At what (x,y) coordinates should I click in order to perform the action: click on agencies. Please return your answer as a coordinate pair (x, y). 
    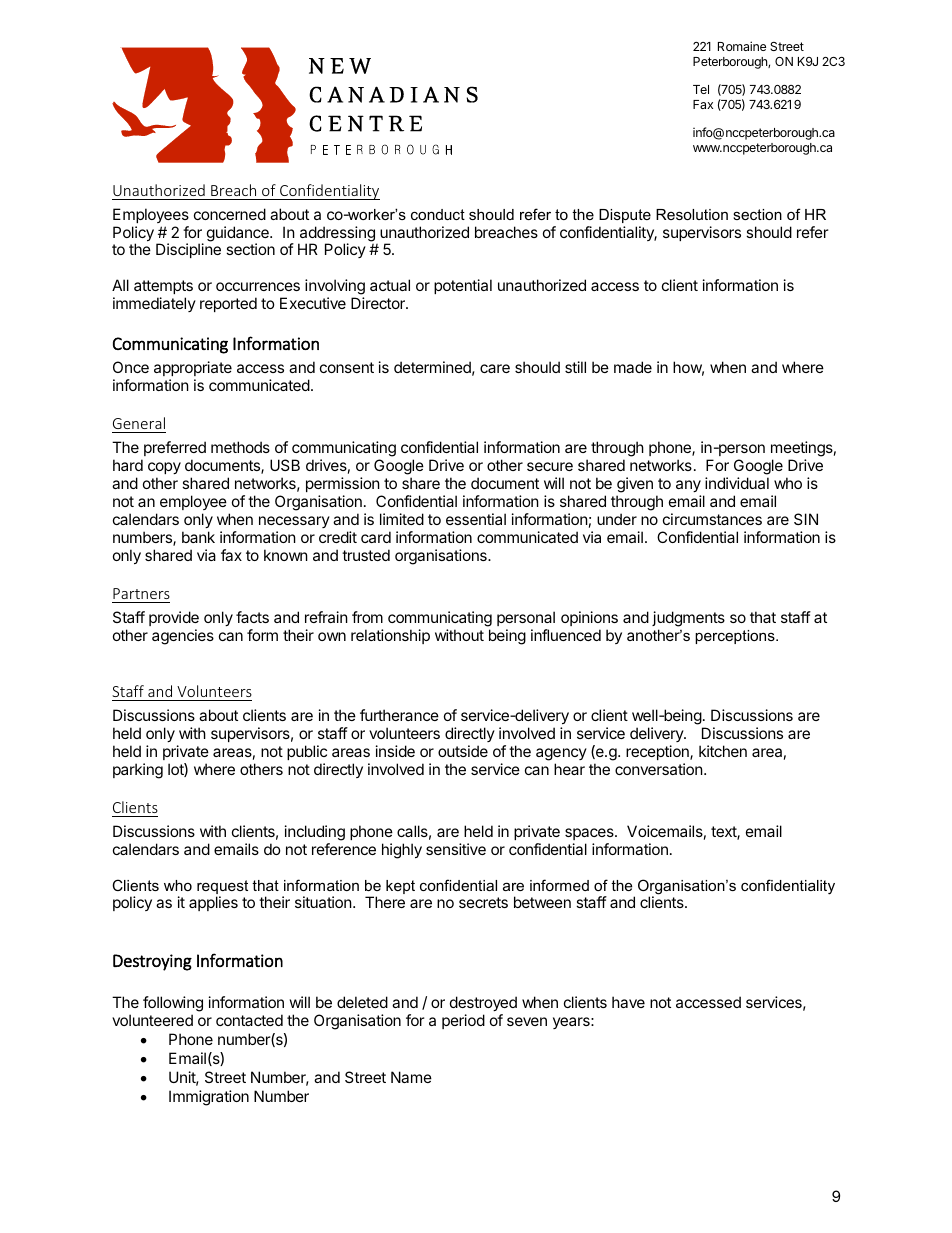
    Looking at the image, I should click on (183, 637).
